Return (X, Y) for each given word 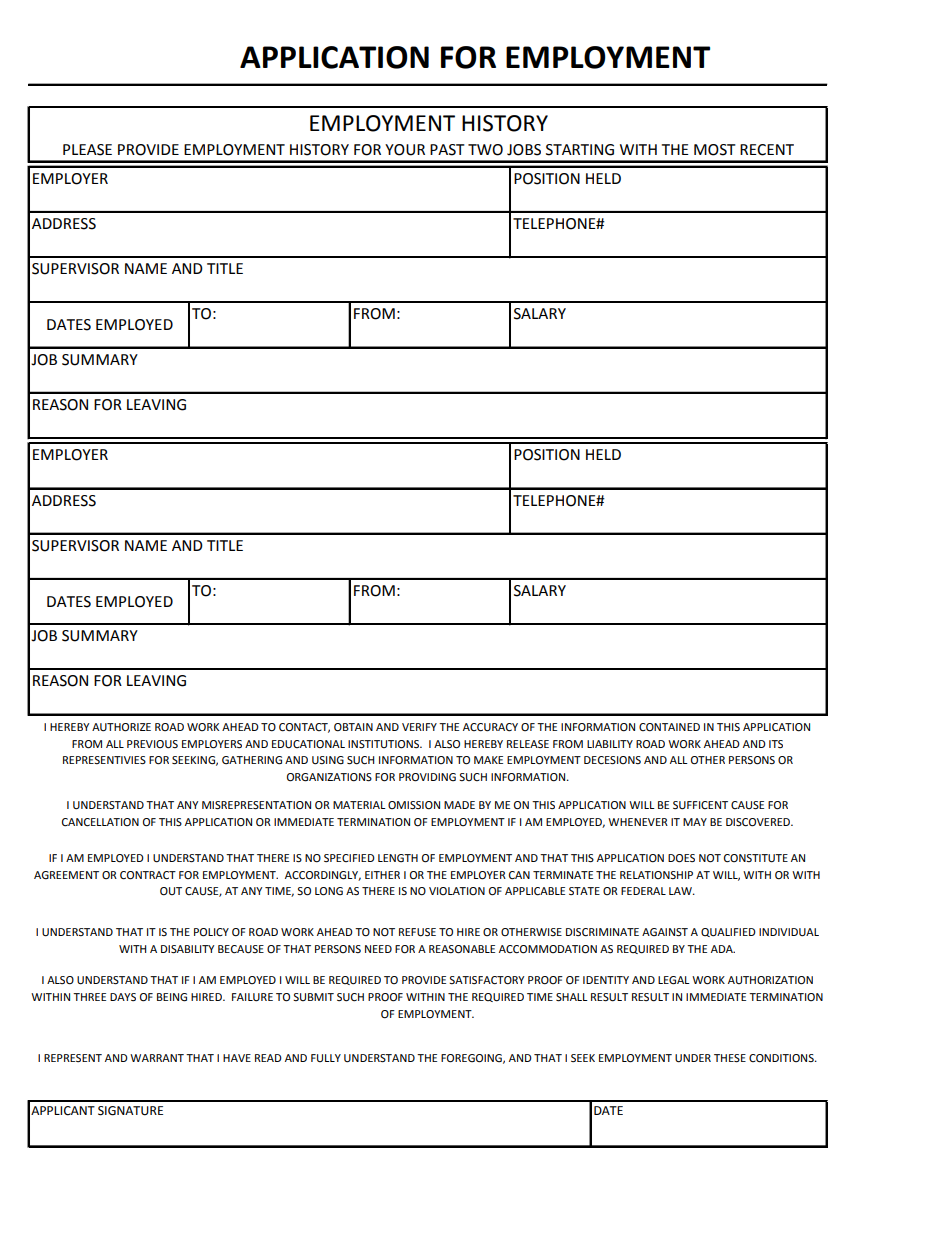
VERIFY (419, 727)
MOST (715, 150)
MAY (695, 822)
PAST (447, 150)
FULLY (326, 1058)
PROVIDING (427, 777)
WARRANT (157, 1058)
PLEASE (87, 150)
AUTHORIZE (121, 727)
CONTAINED (669, 727)
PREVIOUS (152, 744)
